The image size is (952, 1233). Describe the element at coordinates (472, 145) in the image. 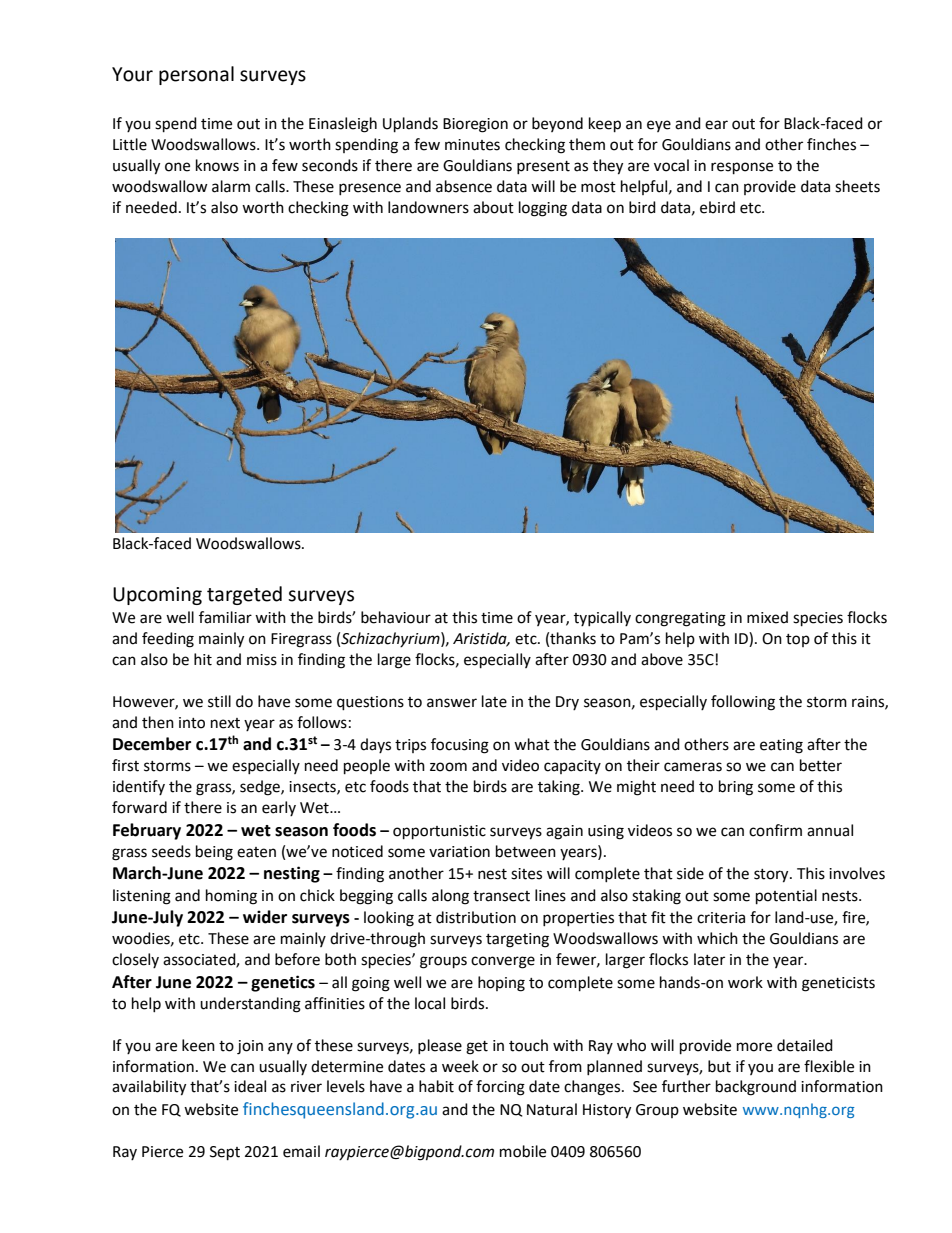

I see `minutes` at that location.
